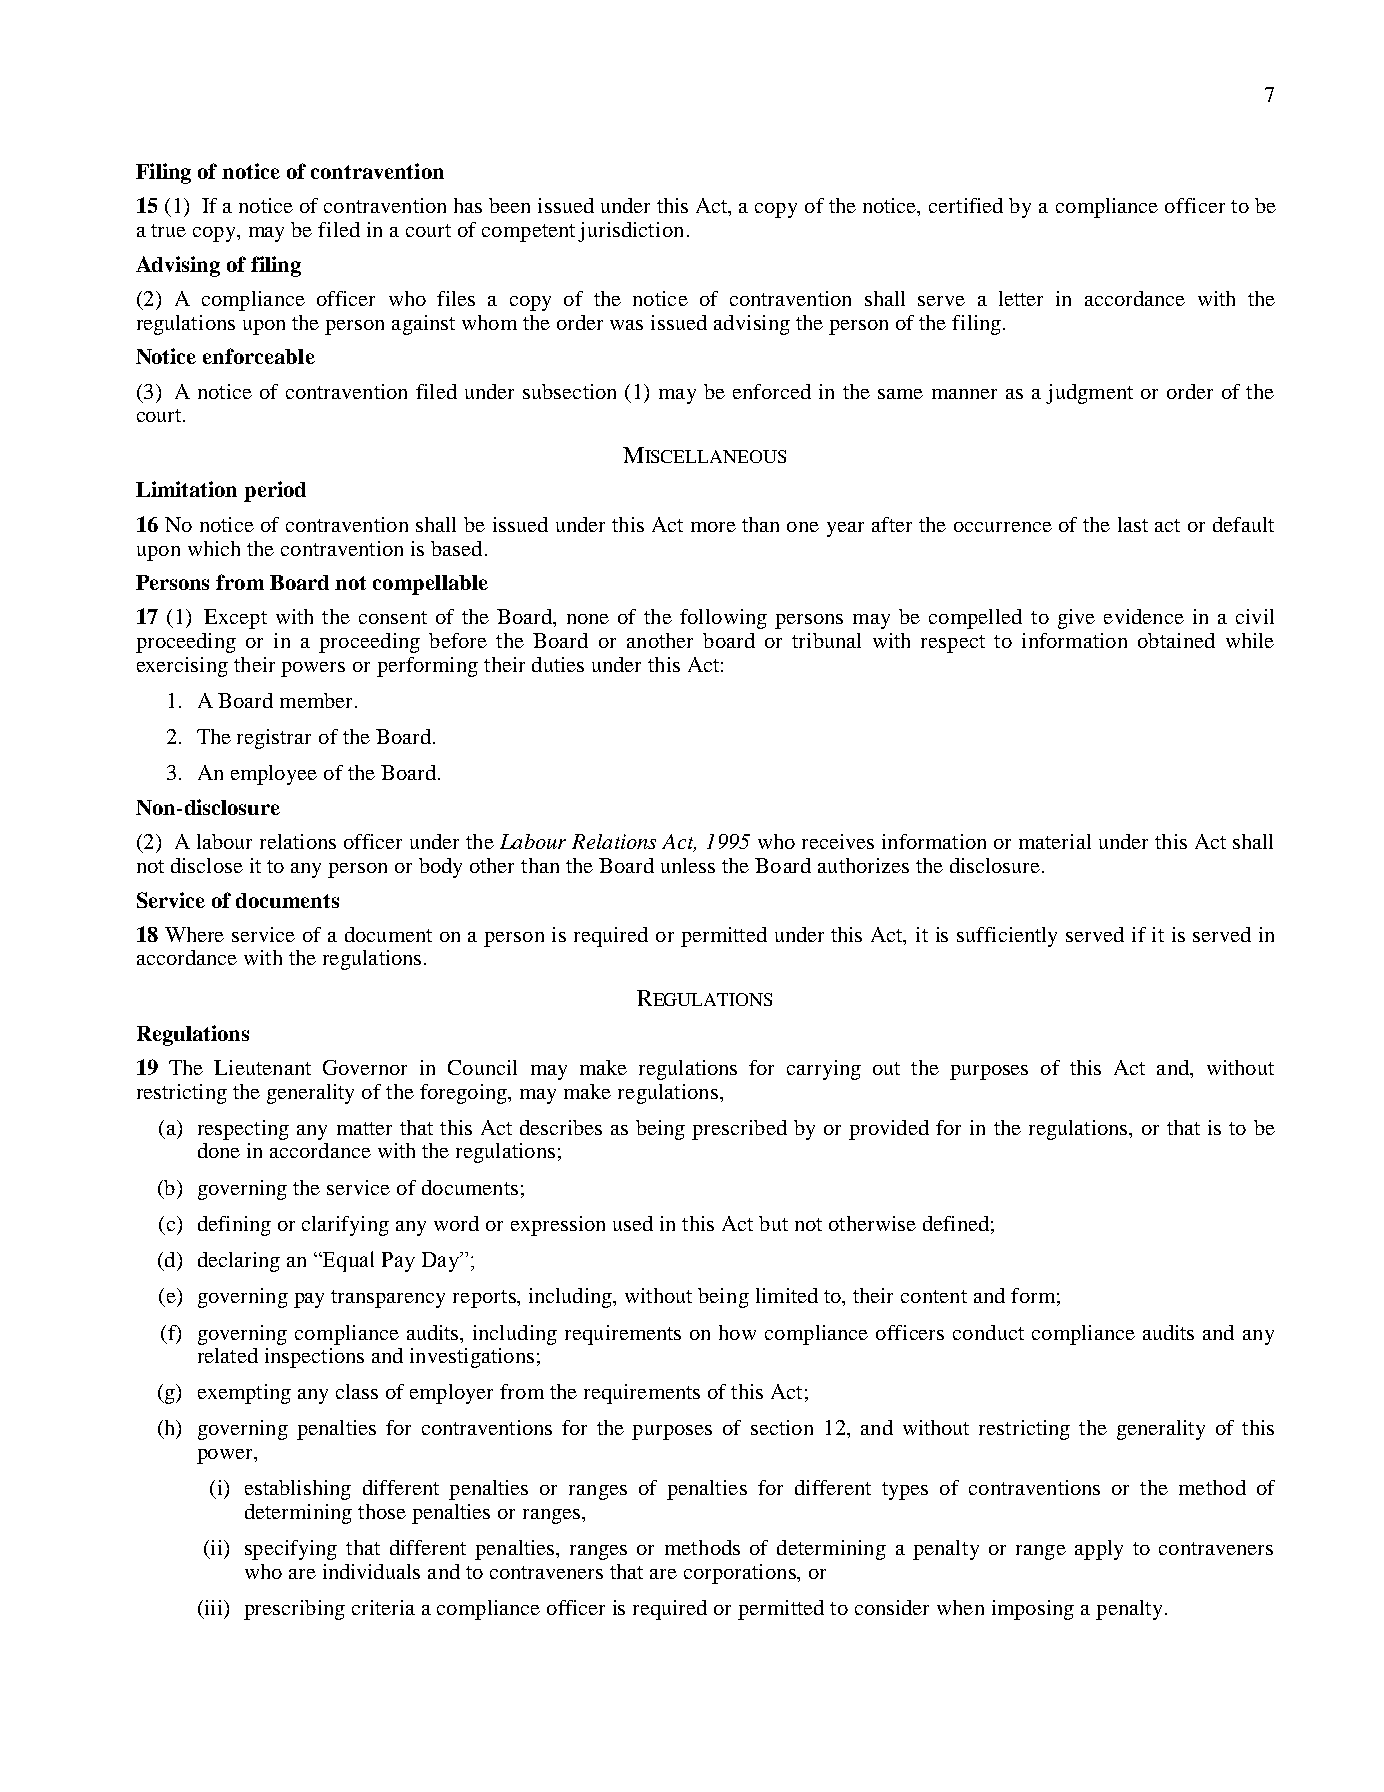 The height and width of the screenshot is (1792, 1384). Describe the element at coordinates (194, 934) in the screenshot. I see `Where` at that location.
